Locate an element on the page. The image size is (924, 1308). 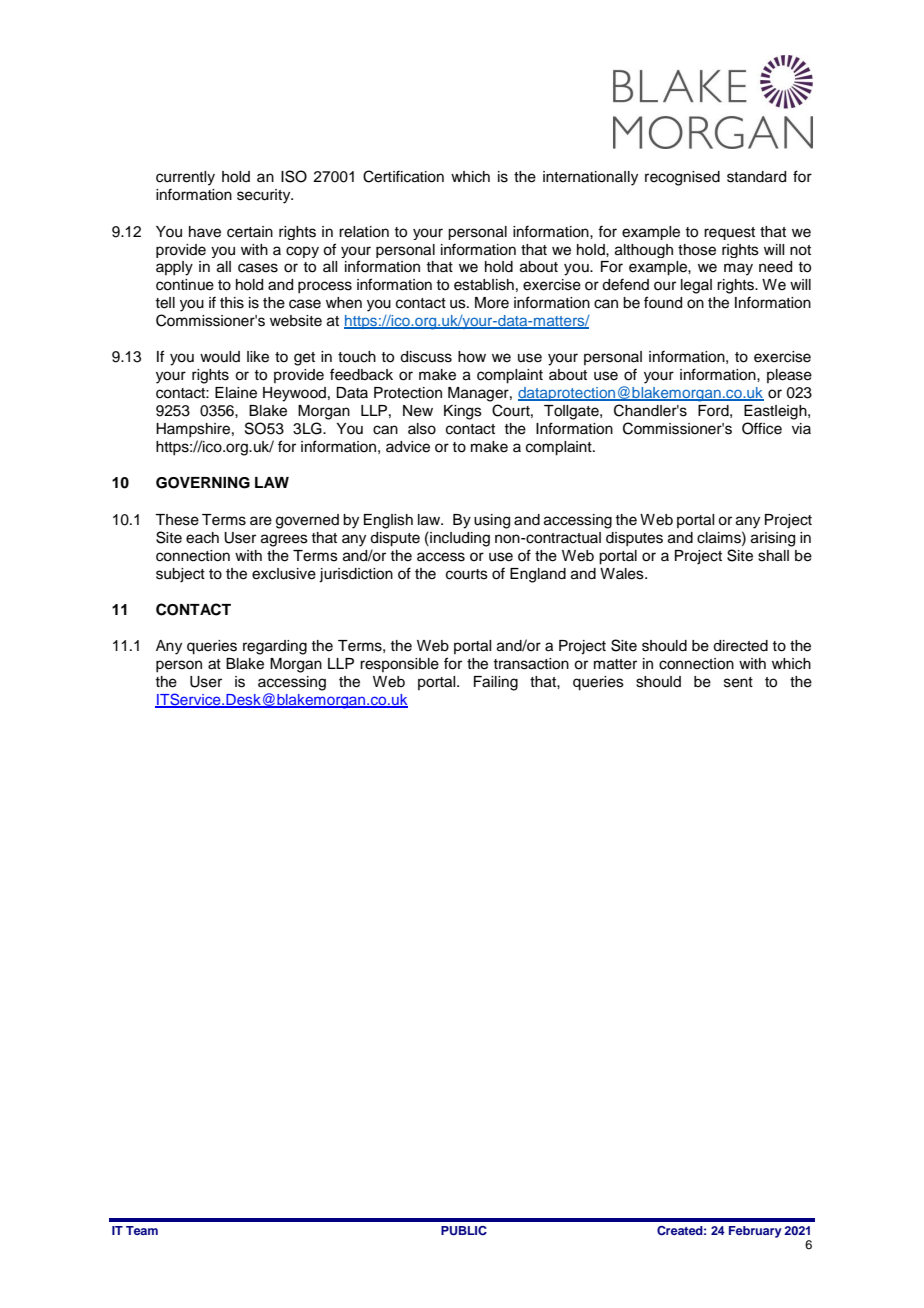
Failing is located at coordinates (496, 683).
